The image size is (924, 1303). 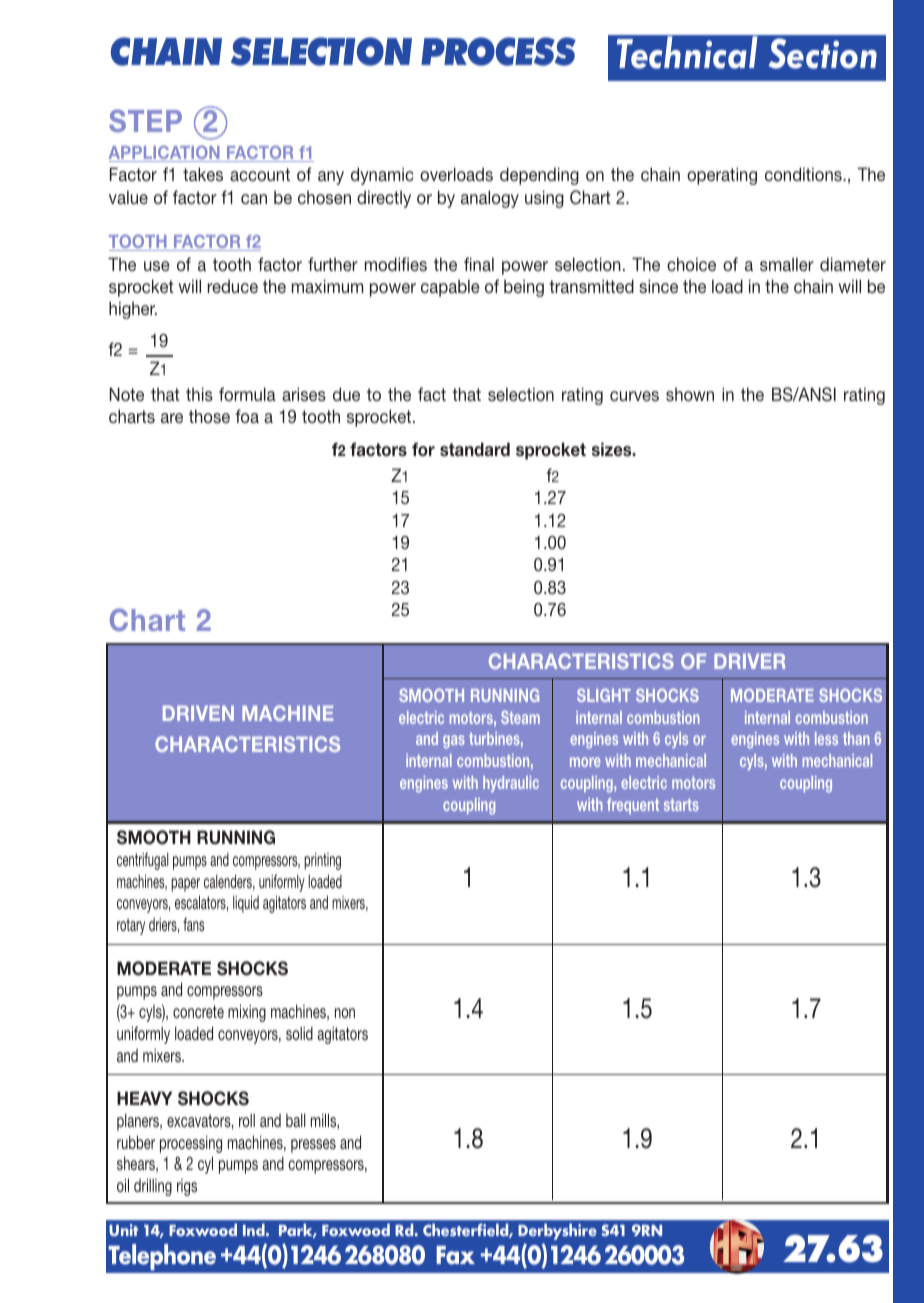 I want to click on rigs, so click(x=187, y=1187).
